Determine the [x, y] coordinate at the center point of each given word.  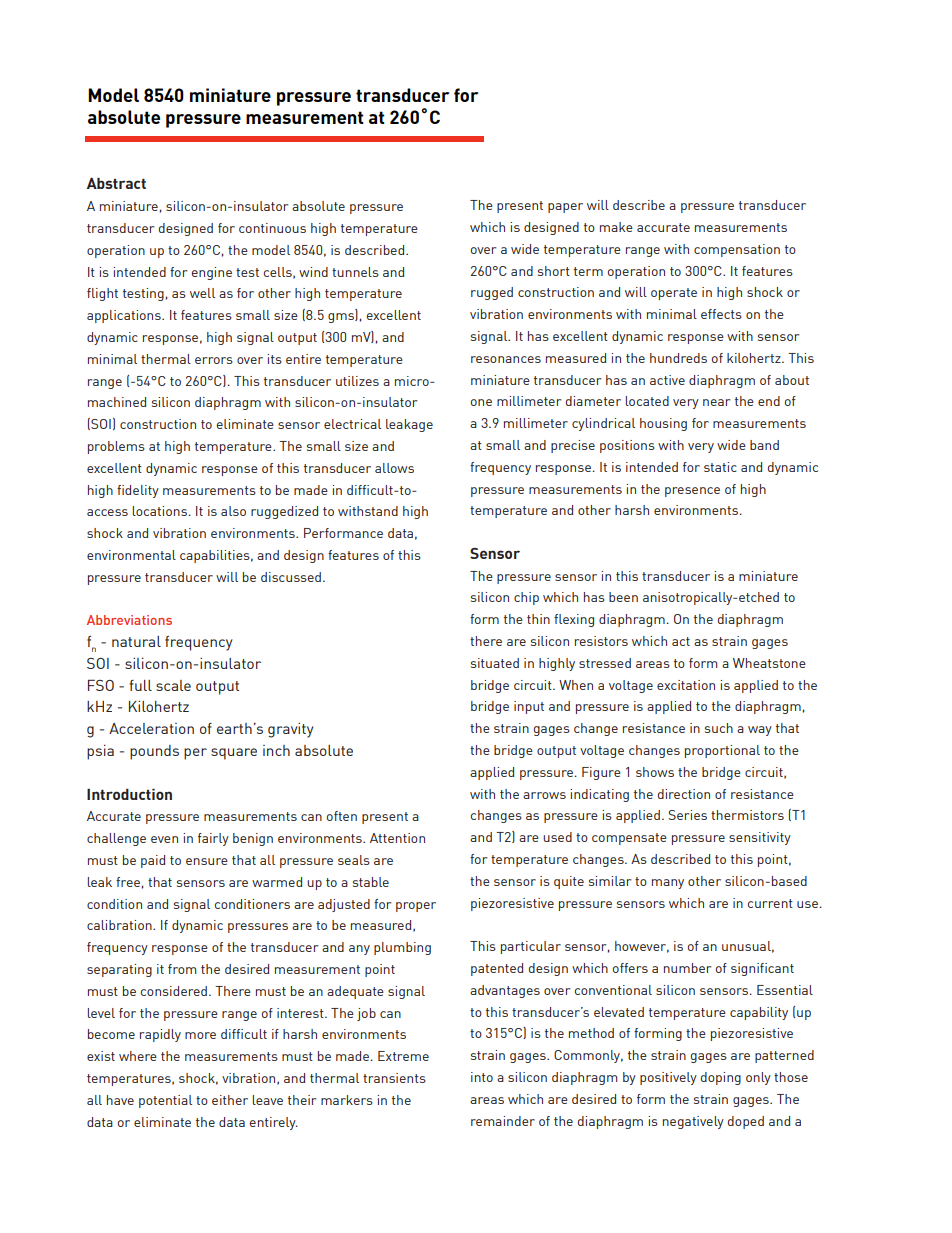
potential [165, 1101]
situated [495, 663]
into [482, 1077]
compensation [737, 250]
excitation [686, 685]
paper [565, 208]
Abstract [116, 183]
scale [173, 685]
